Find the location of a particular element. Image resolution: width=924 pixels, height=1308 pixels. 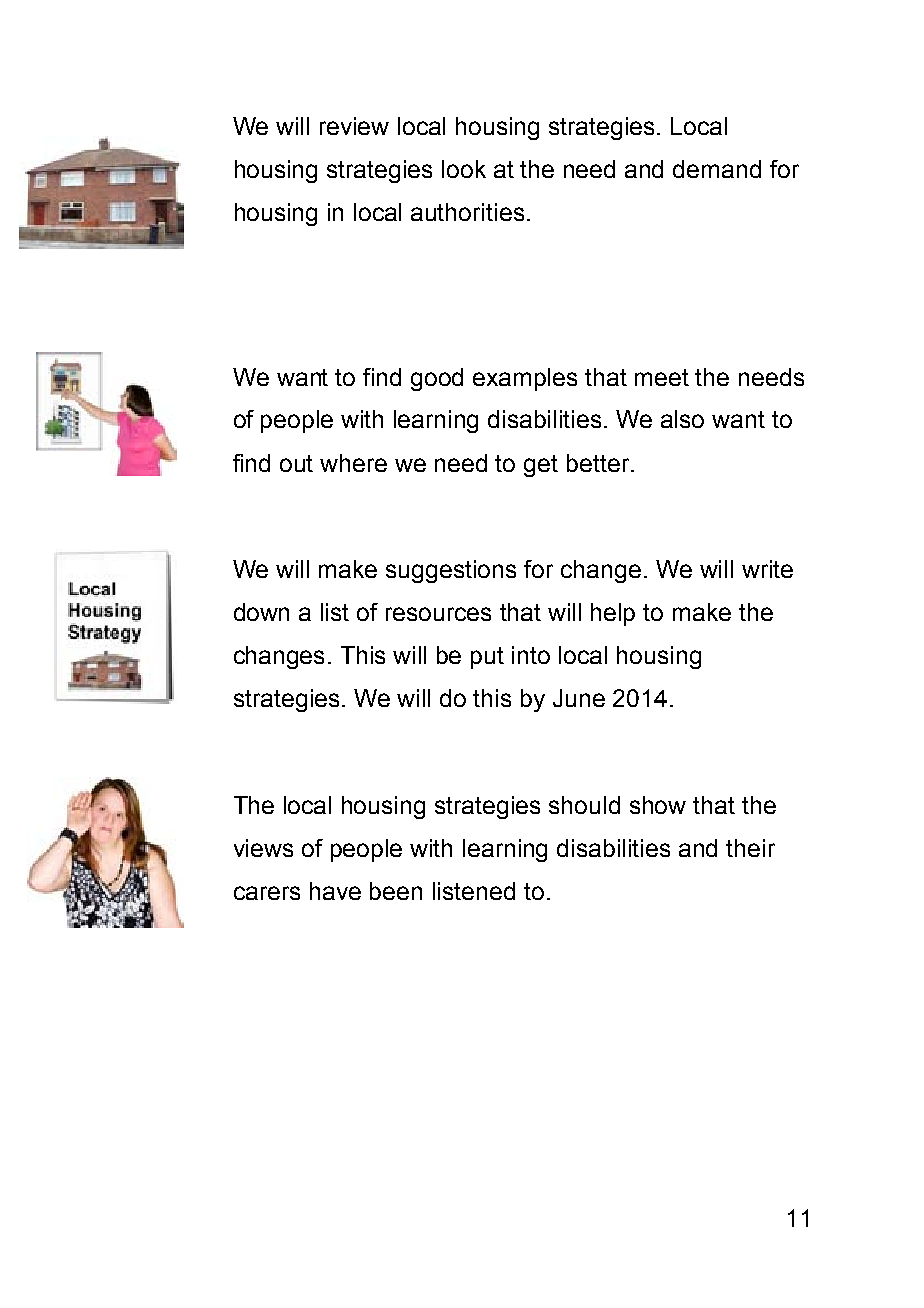

meet is located at coordinates (662, 377).
